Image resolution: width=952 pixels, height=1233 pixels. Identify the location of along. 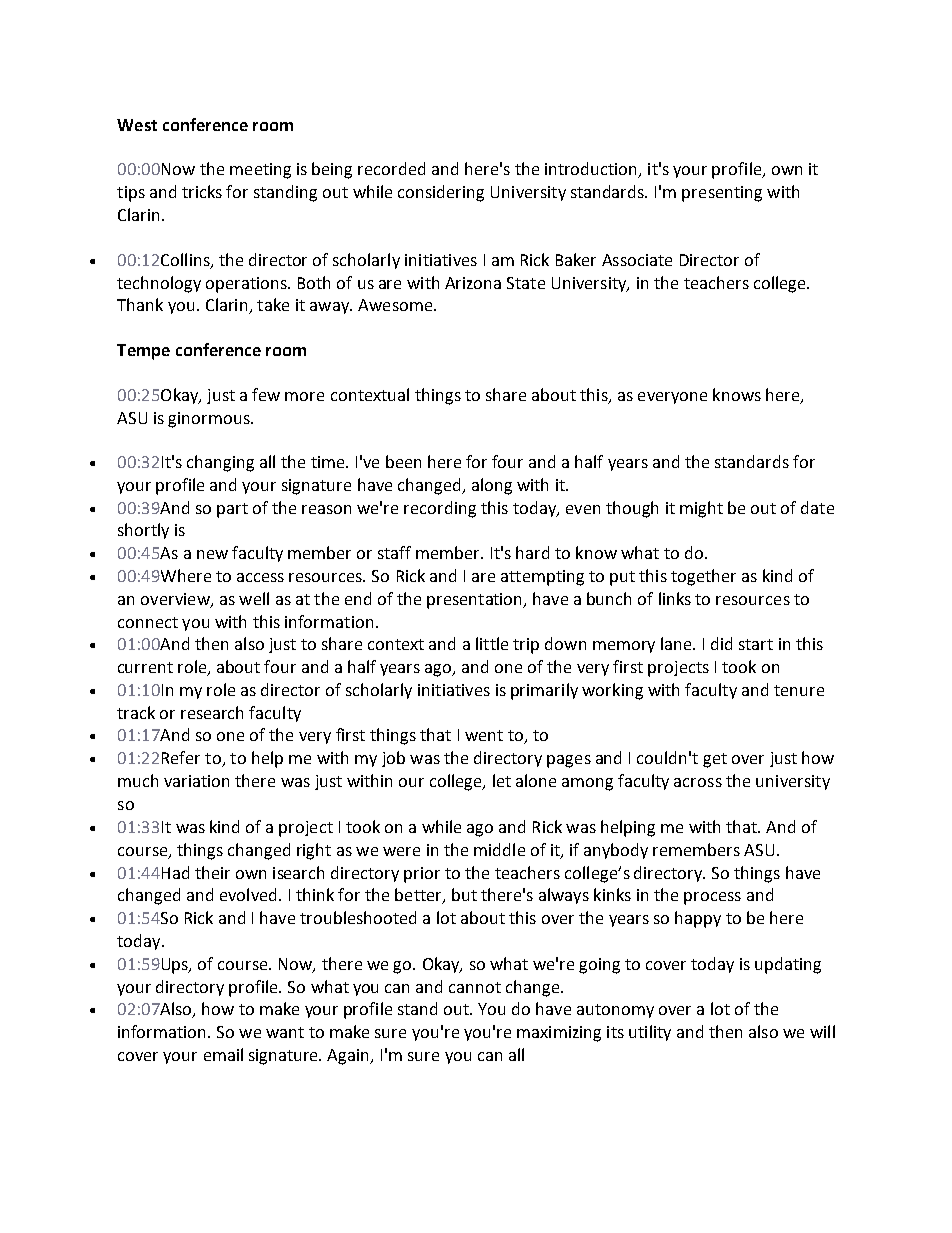
(492, 486).
